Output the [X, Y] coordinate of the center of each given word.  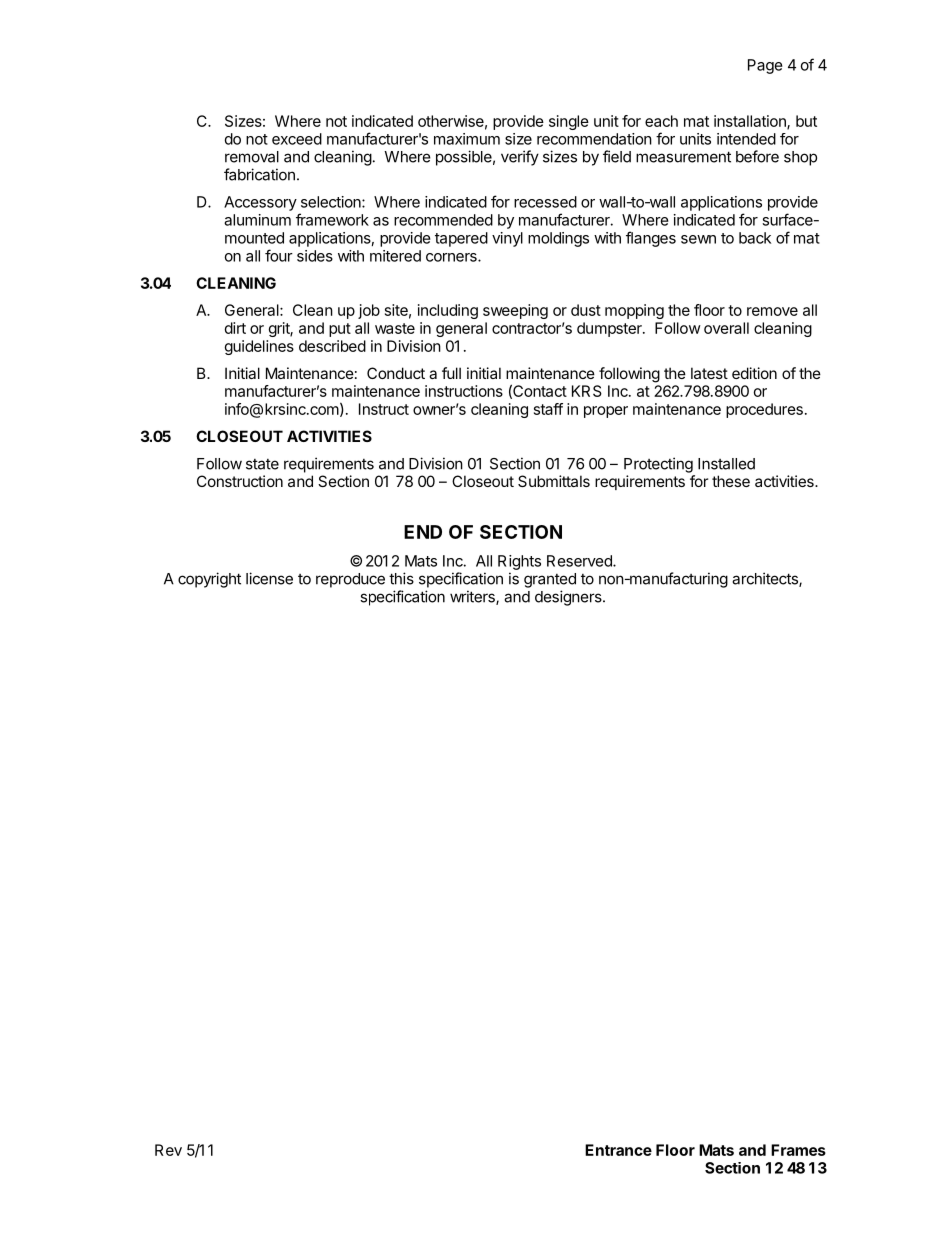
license [269, 578]
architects [766, 579]
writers [473, 597]
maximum [467, 139]
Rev [168, 1150]
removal [252, 157]
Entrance [618, 1150]
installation [751, 122]
